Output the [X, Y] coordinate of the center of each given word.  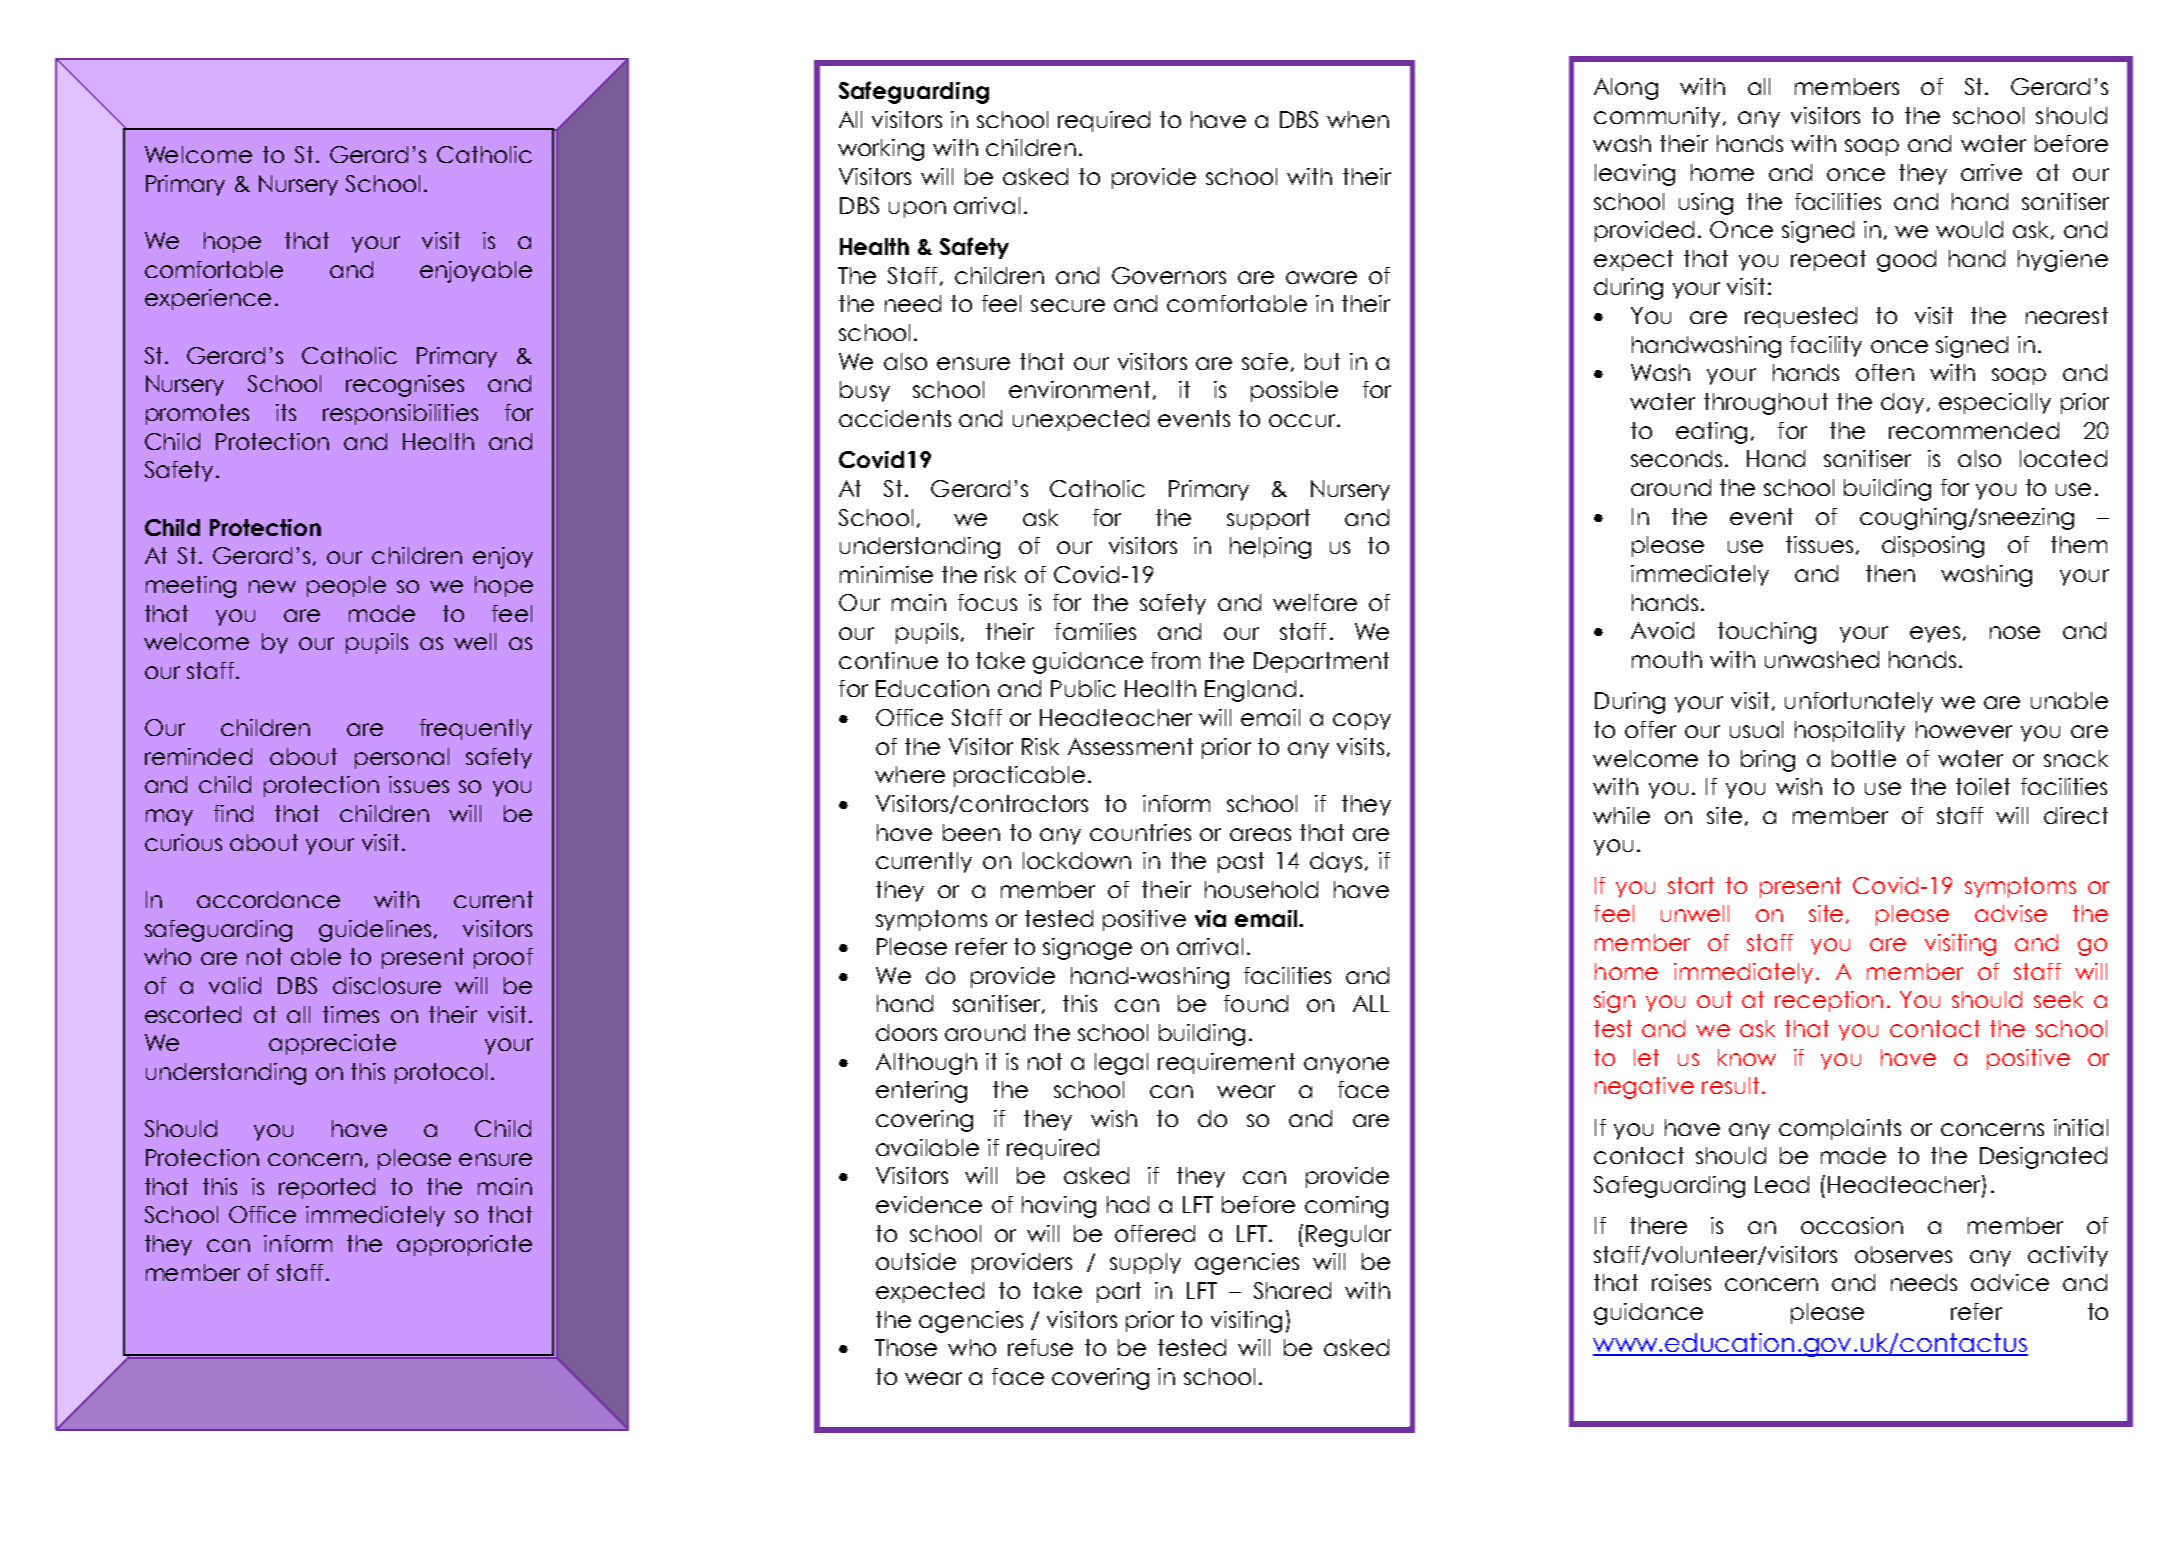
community [1657, 117]
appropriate [464, 1245]
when [1358, 119]
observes [1903, 1254]
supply [1145, 1263]
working [881, 150]
